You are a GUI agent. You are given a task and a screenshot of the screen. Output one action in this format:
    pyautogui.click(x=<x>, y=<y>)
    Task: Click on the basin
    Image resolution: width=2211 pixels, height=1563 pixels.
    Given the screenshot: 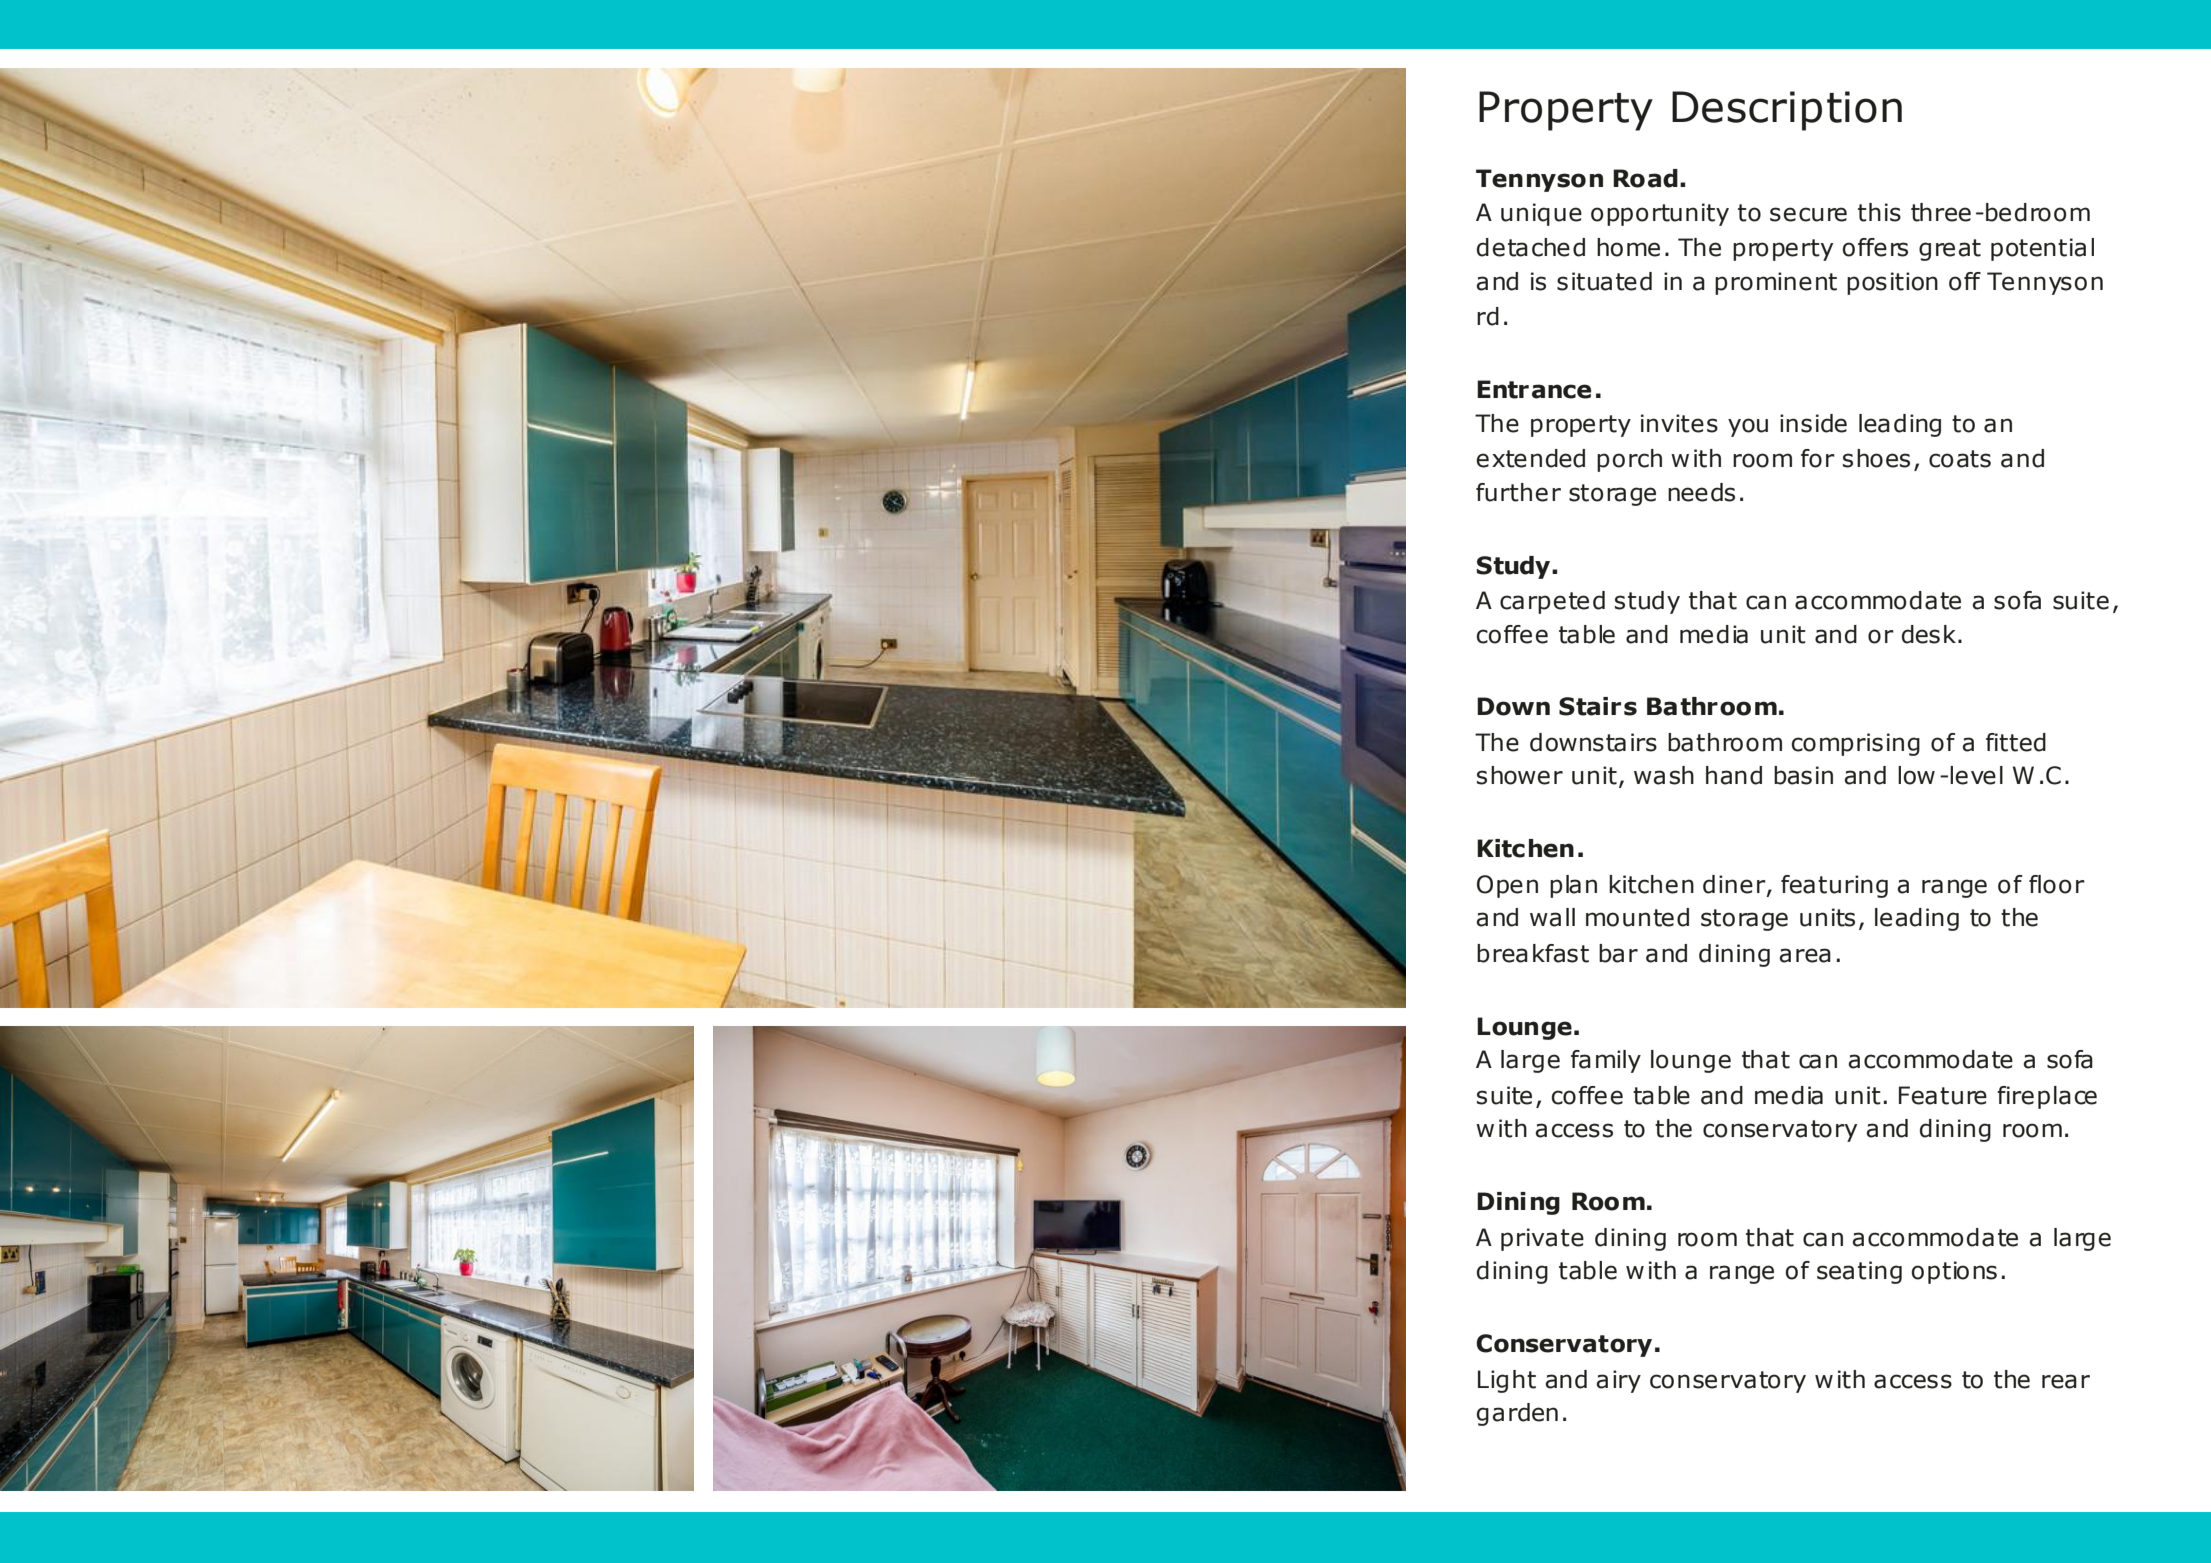 What is the action you would take?
    pyautogui.click(x=1803, y=775)
